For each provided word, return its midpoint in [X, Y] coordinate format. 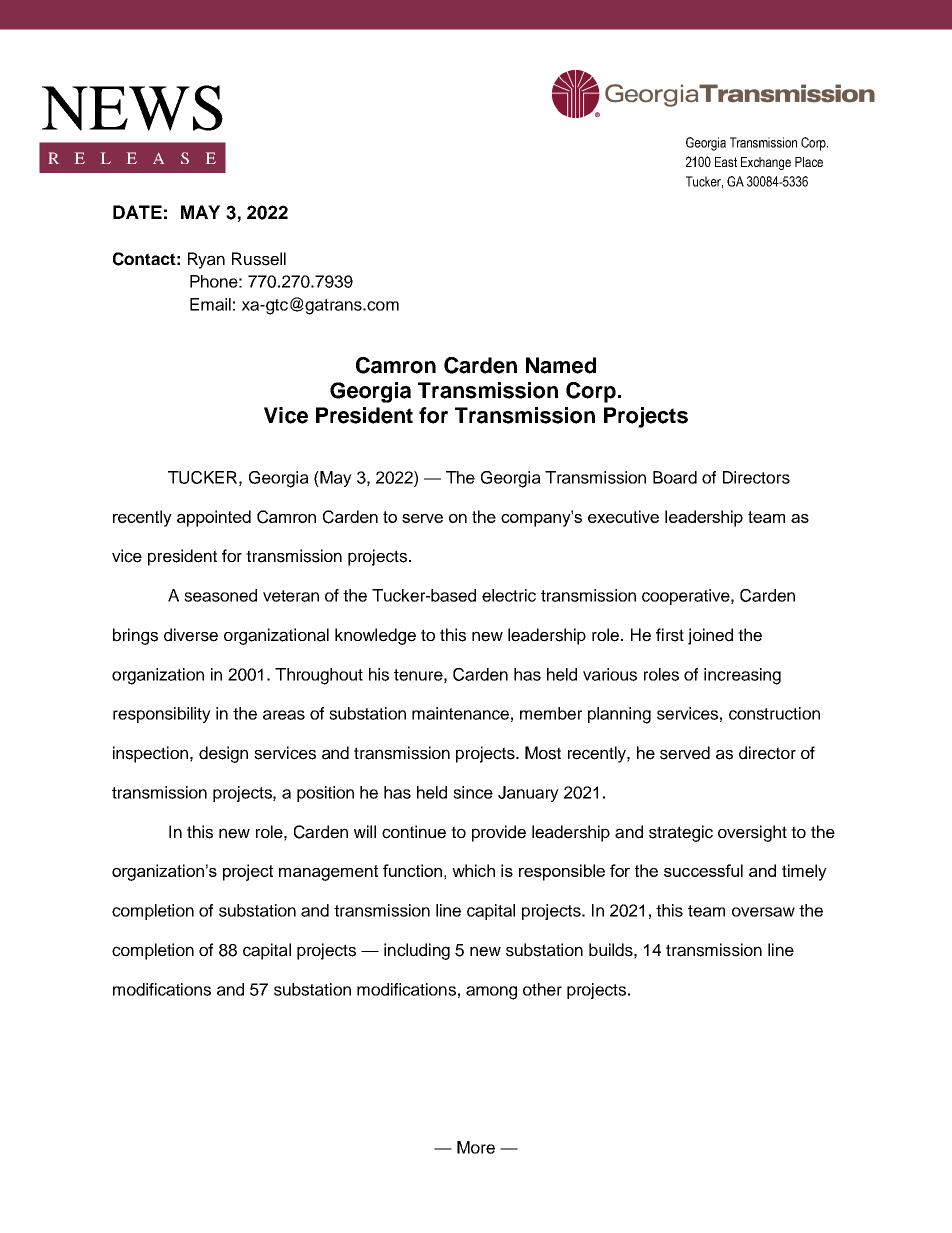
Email [210, 304]
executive [623, 516]
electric [509, 595]
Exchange [766, 163]
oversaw [763, 912]
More [476, 1147]
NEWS [132, 108]
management [328, 873]
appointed [214, 518]
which [473, 870]
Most [543, 753]
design [223, 754]
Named [561, 365]
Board [675, 477]
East [726, 162]
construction [774, 713]
